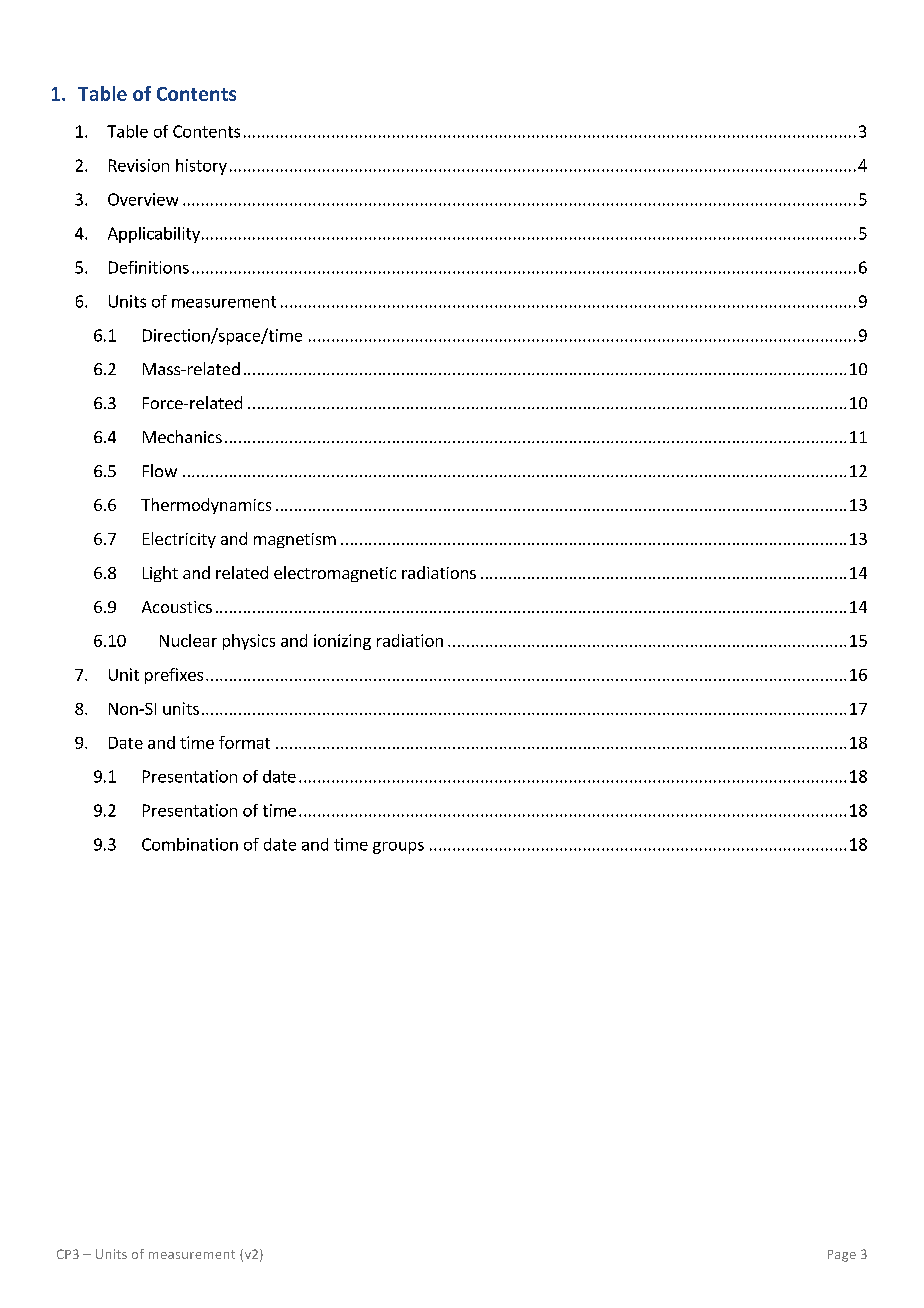 This document has height=1308, width=924. What do you see at coordinates (398, 848) in the document?
I see `groups` at bounding box center [398, 848].
